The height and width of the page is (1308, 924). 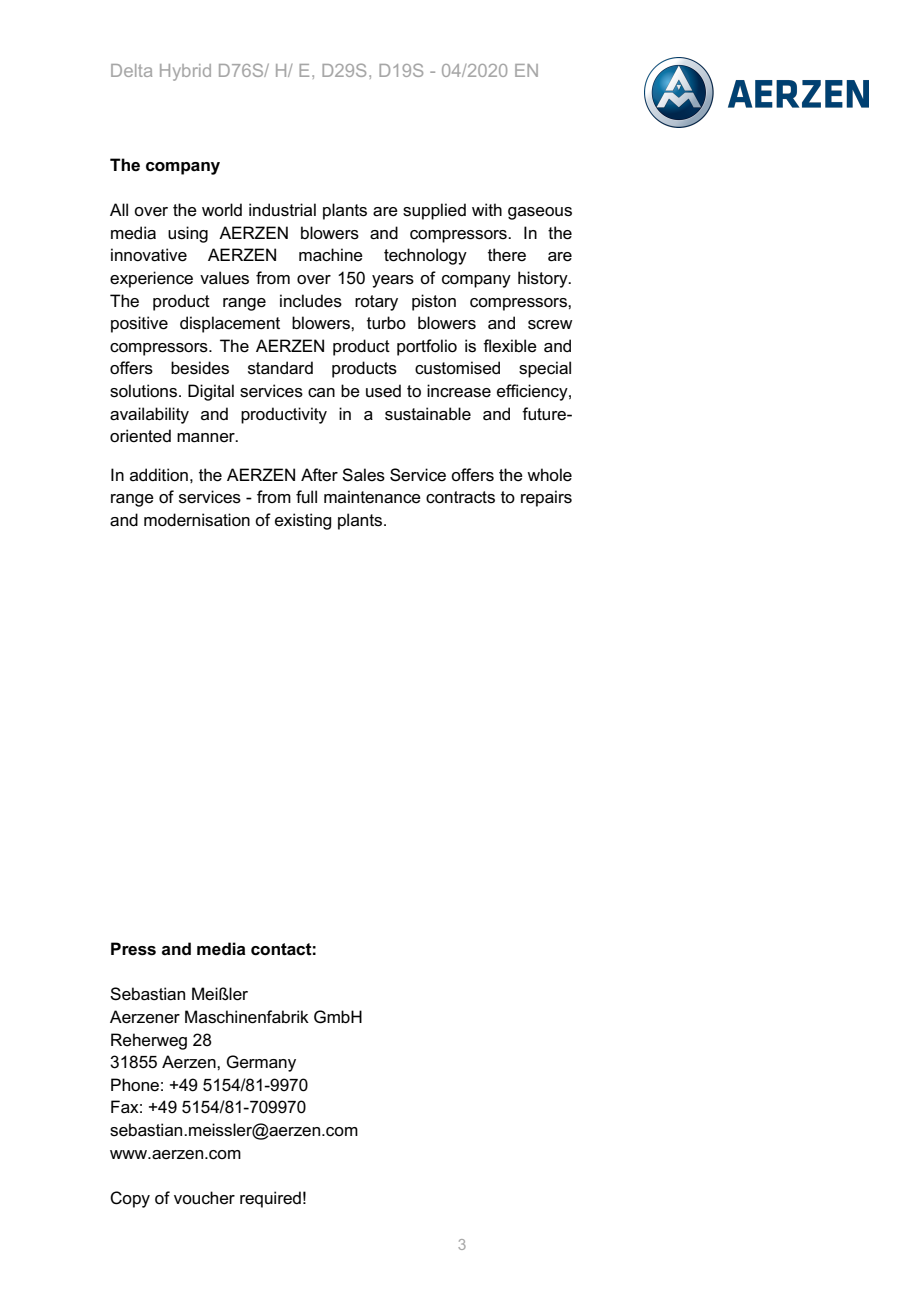 I want to click on Hybrid, so click(x=185, y=72).
